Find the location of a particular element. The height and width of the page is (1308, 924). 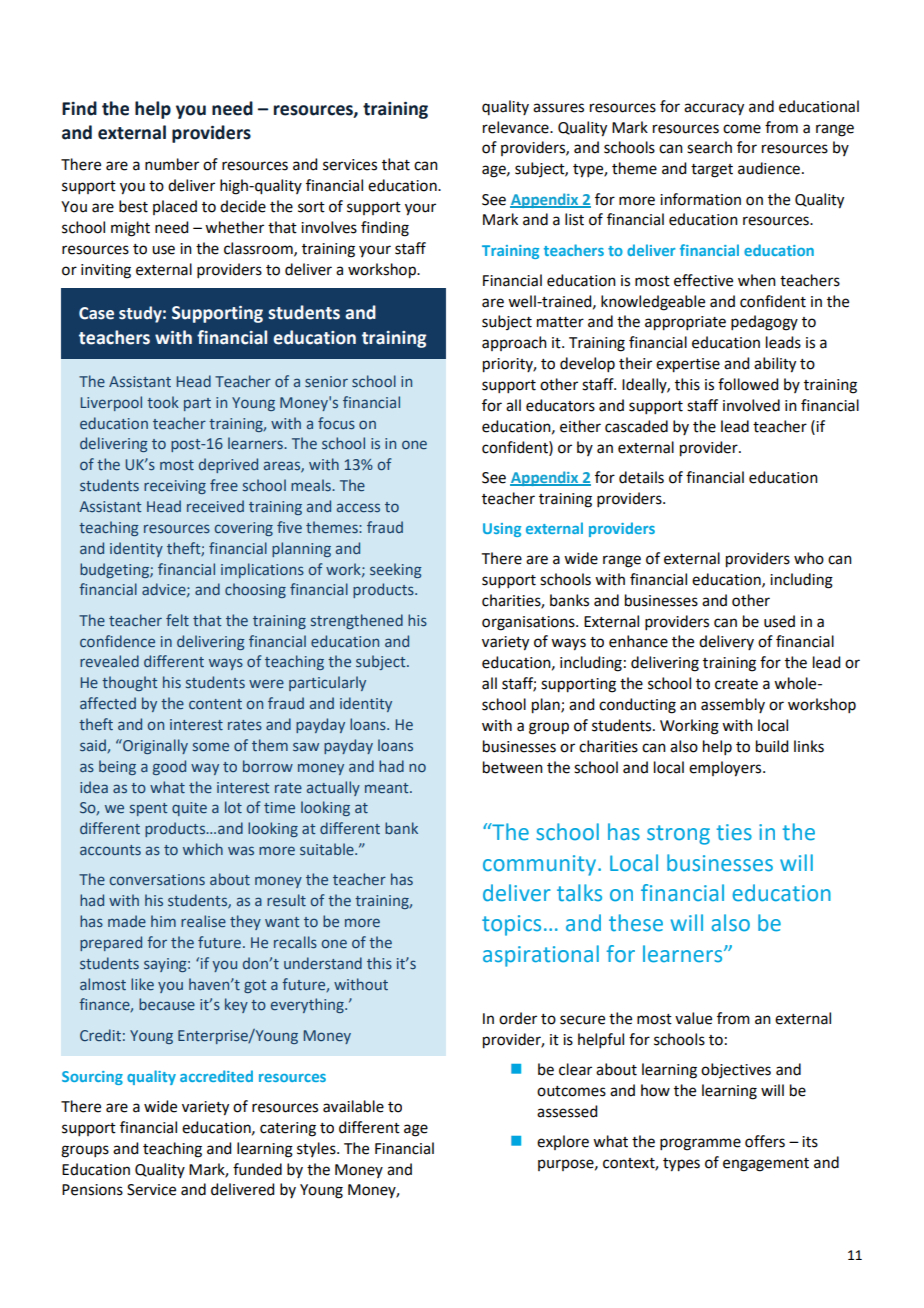

create is located at coordinates (736, 684).
